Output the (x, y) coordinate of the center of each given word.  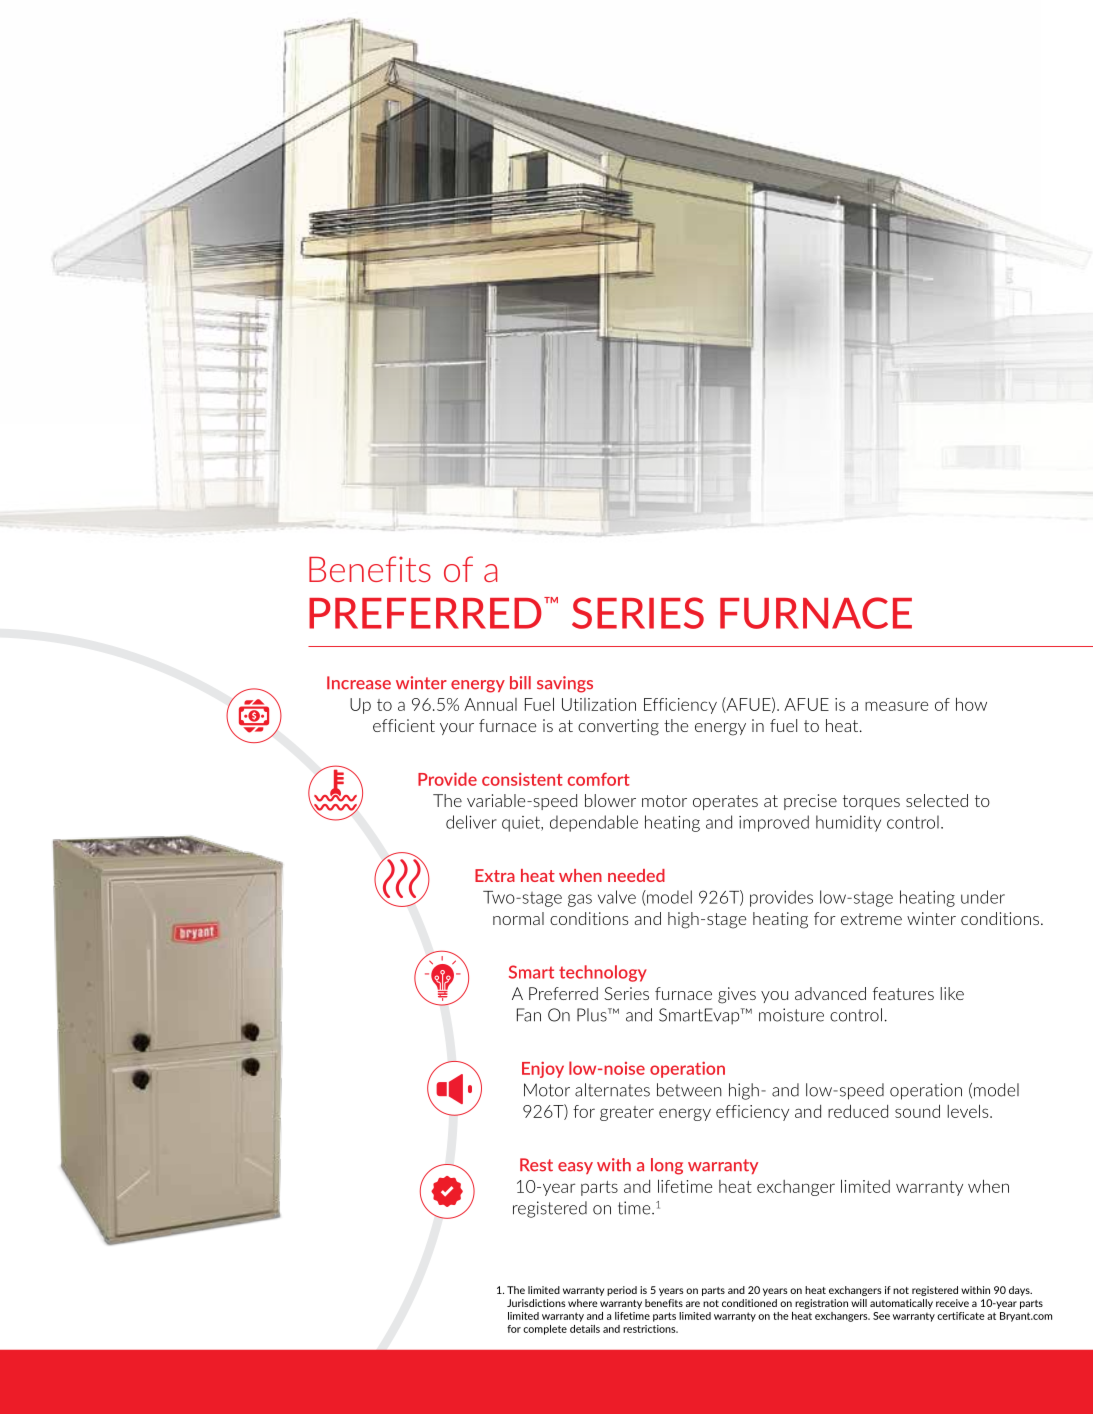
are (693, 1304)
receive (952, 1303)
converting (618, 727)
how (971, 704)
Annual (490, 704)
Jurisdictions (536, 1303)
